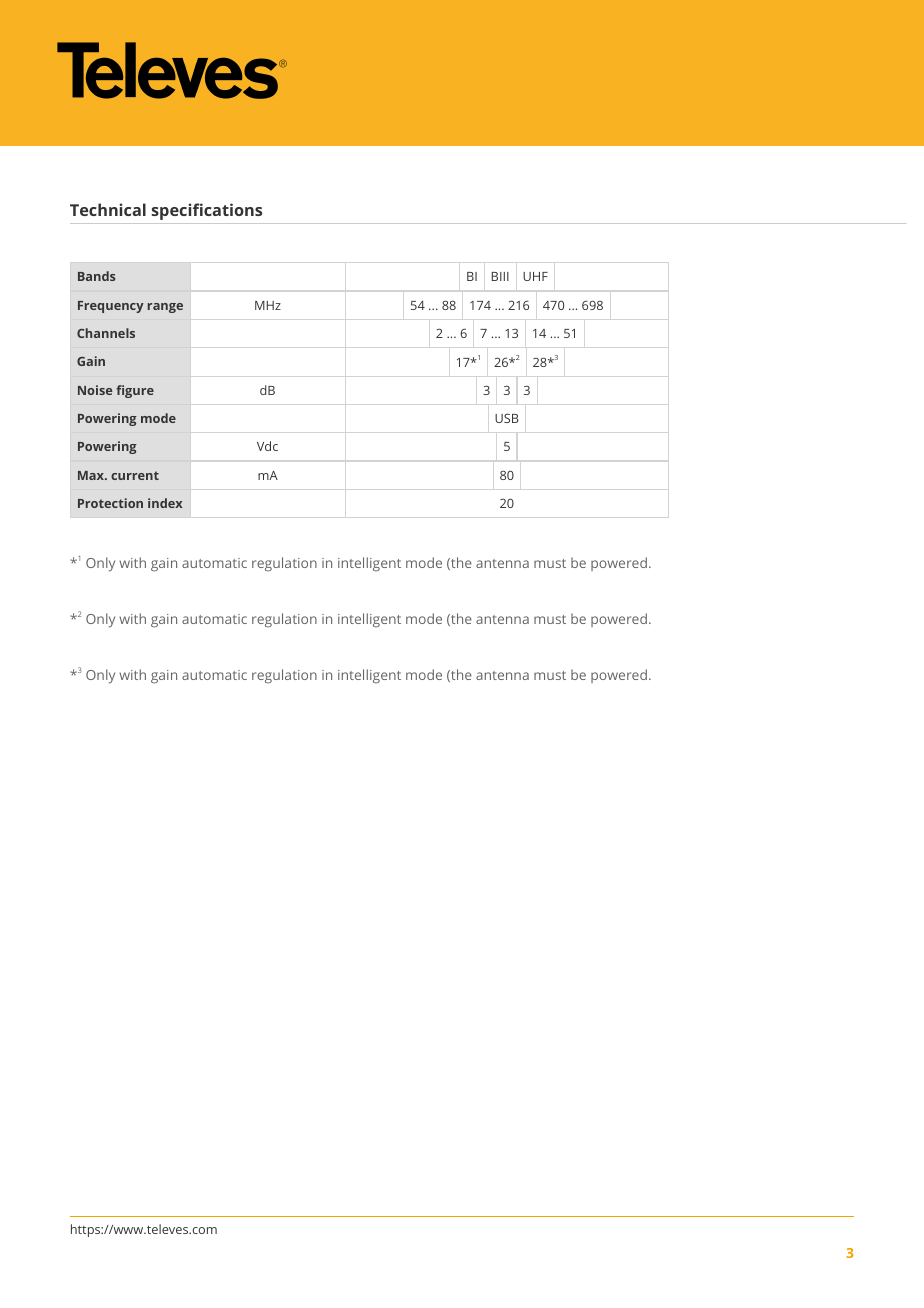  What do you see at coordinates (535, 276) in the image?
I see `UHF` at bounding box center [535, 276].
